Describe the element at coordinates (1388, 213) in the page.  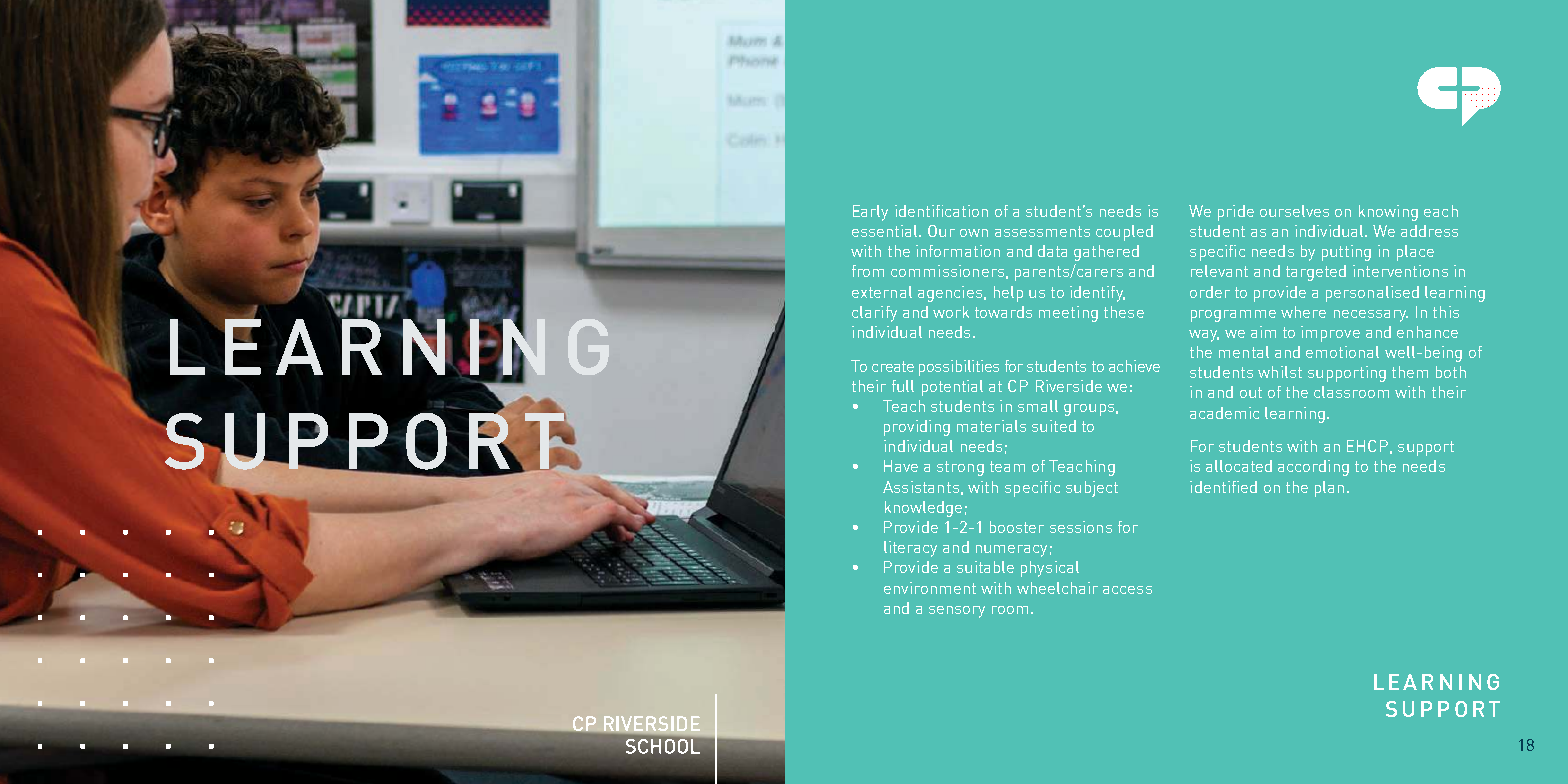
I see `knowing` at that location.
